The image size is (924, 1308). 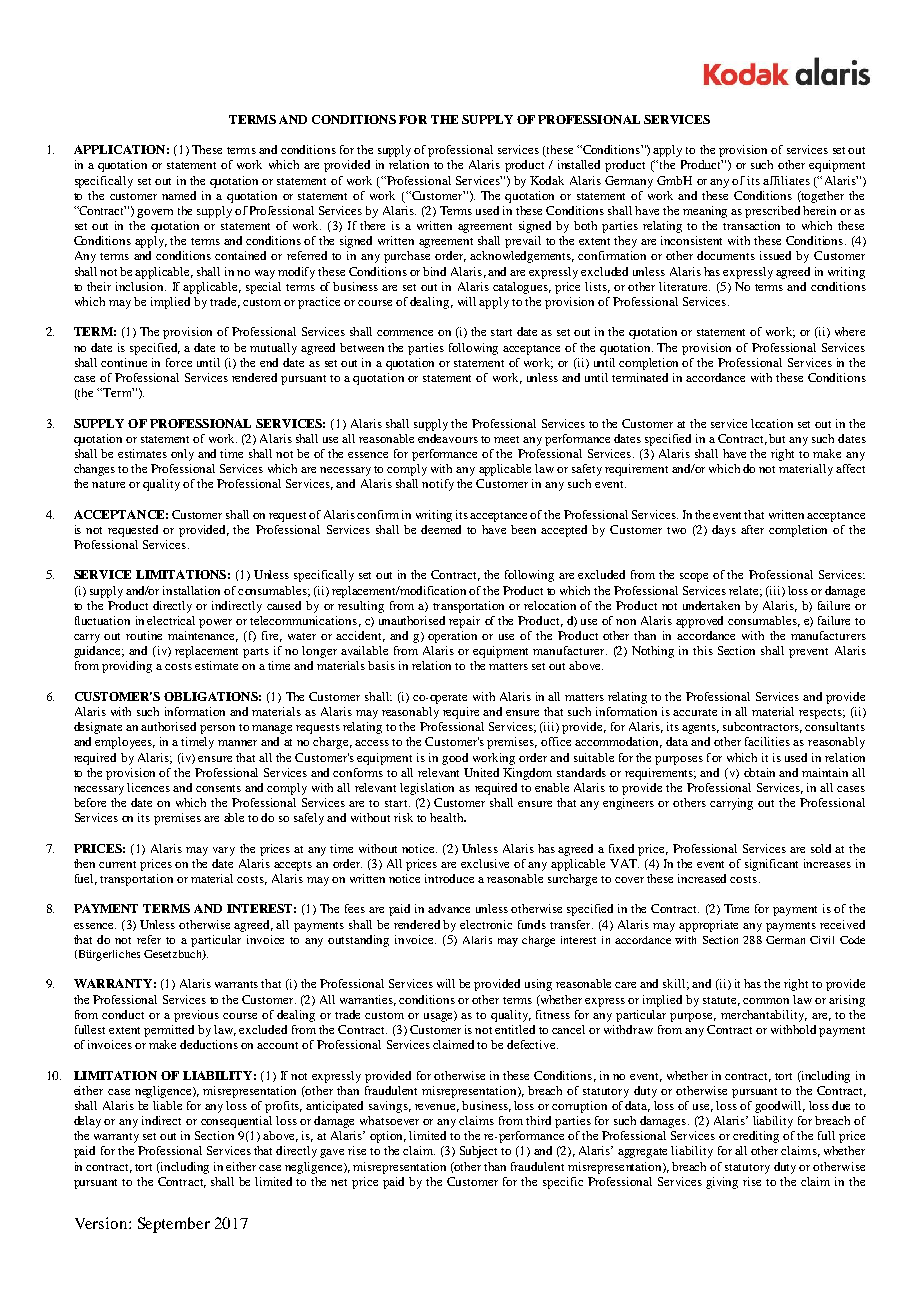 What do you see at coordinates (752, 529) in the document?
I see `after` at bounding box center [752, 529].
